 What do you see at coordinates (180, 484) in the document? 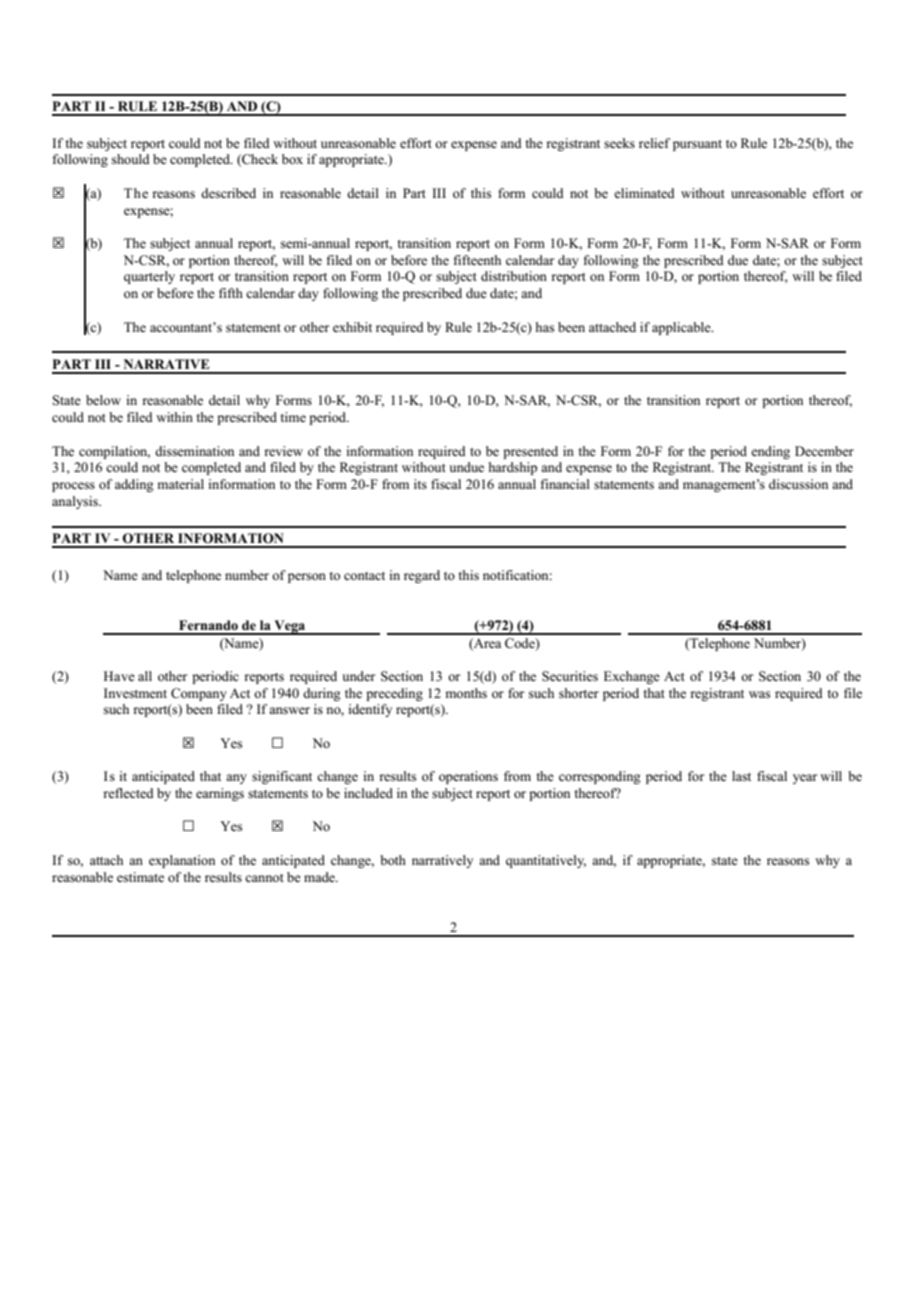
I see `material` at bounding box center [180, 484].
